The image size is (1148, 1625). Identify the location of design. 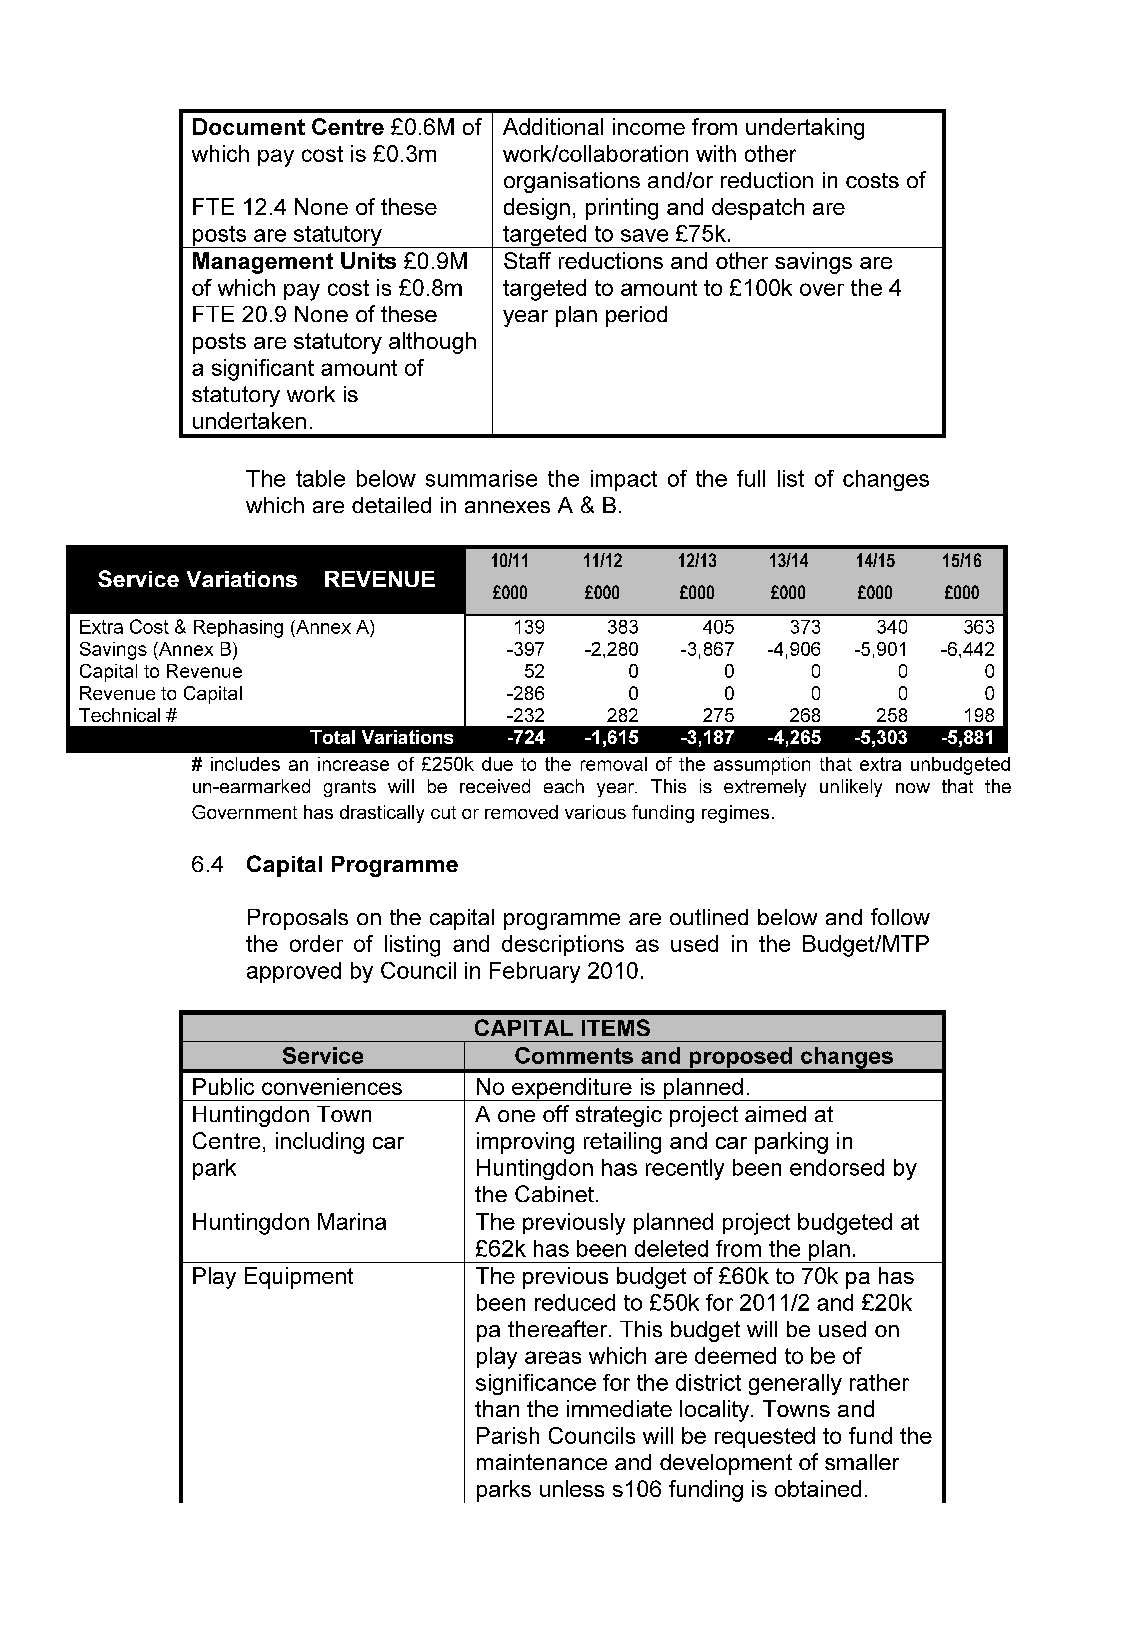
(537, 209).
